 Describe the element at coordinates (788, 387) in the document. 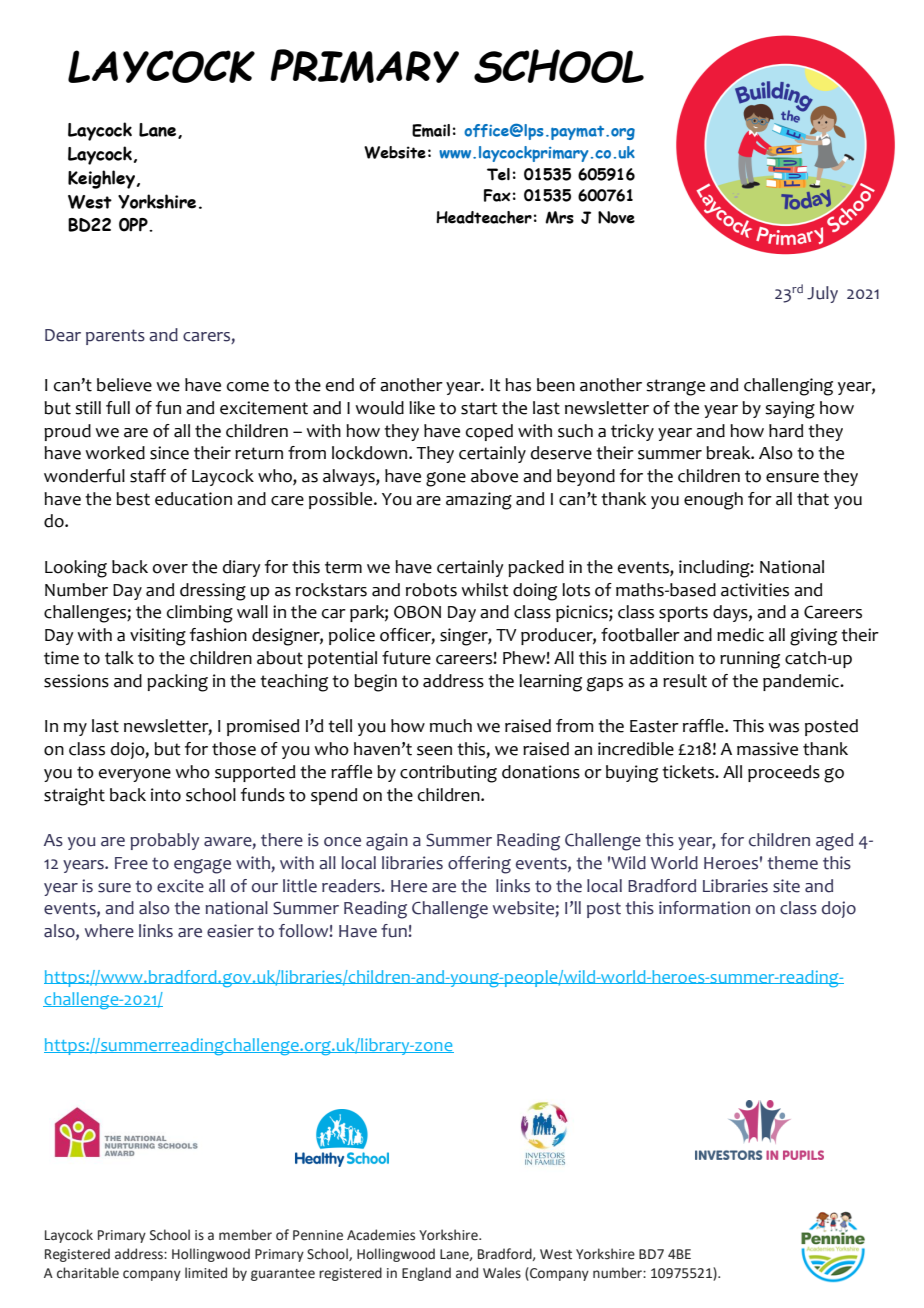

I see `challenging` at that location.
